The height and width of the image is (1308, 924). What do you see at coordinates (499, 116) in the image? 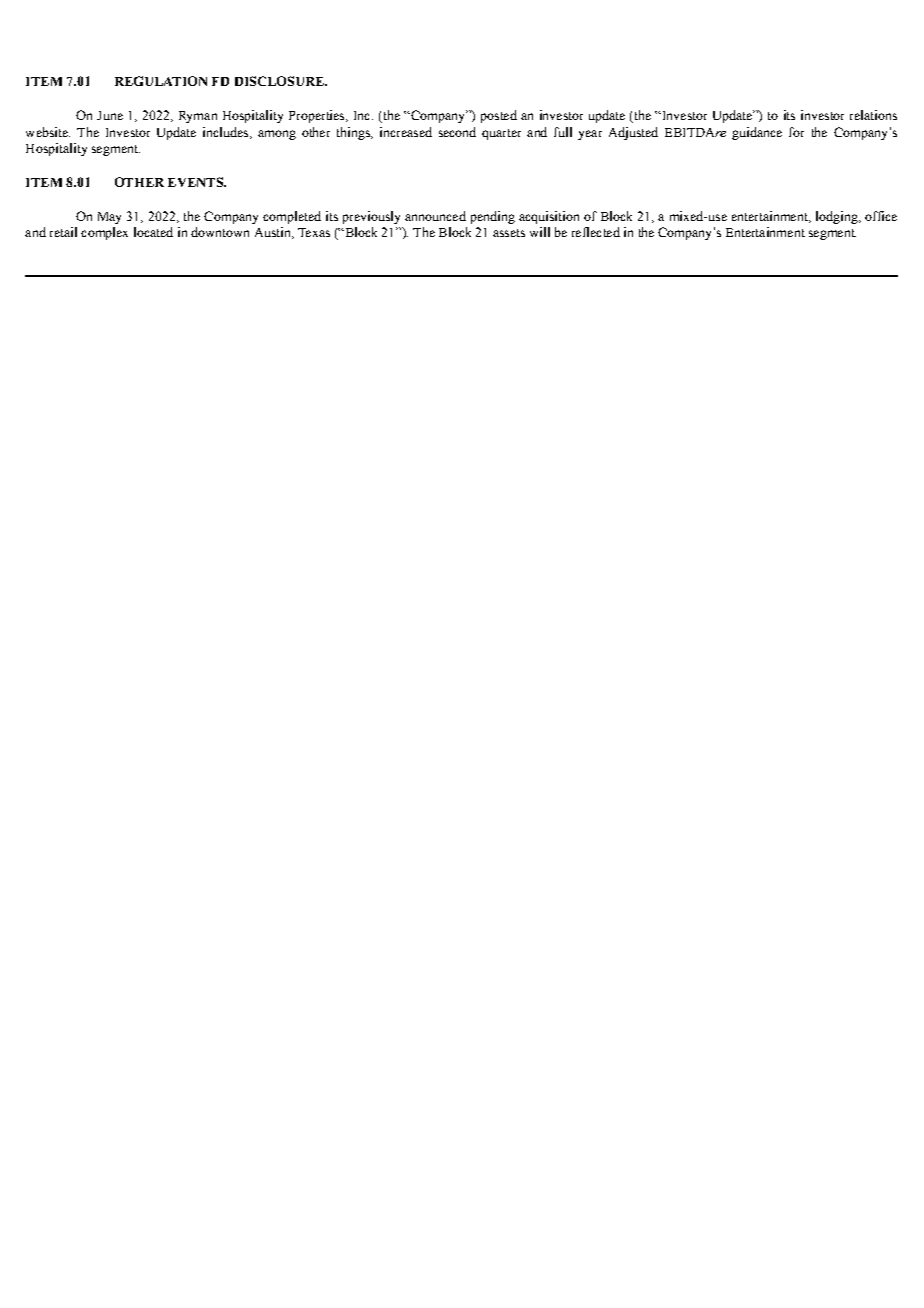
I see `posted` at bounding box center [499, 116].
